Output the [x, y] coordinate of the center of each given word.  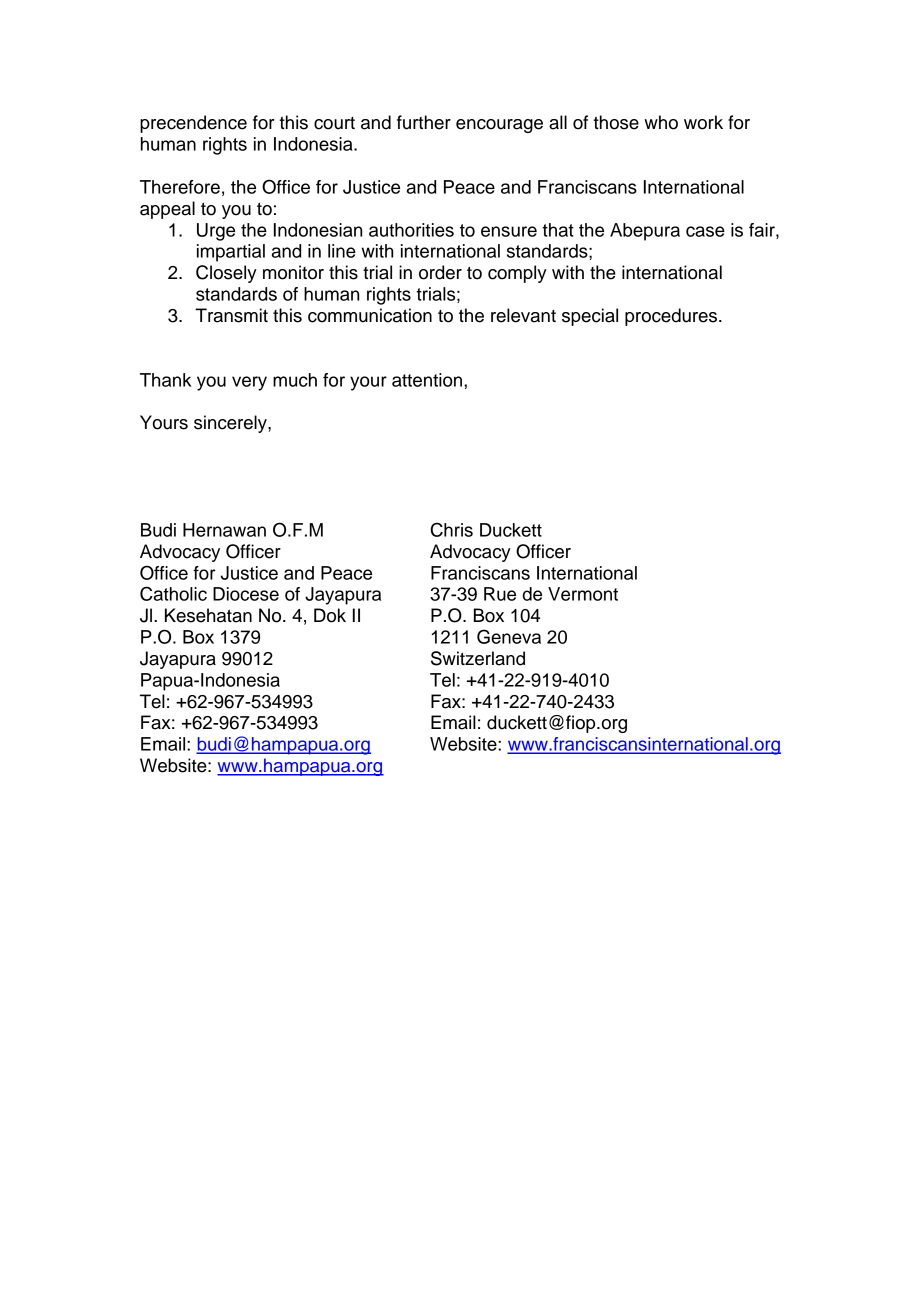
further [424, 122]
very [249, 383]
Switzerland [478, 658]
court [334, 123]
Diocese [246, 594]
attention [428, 380]
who [661, 122]
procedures [672, 317]
